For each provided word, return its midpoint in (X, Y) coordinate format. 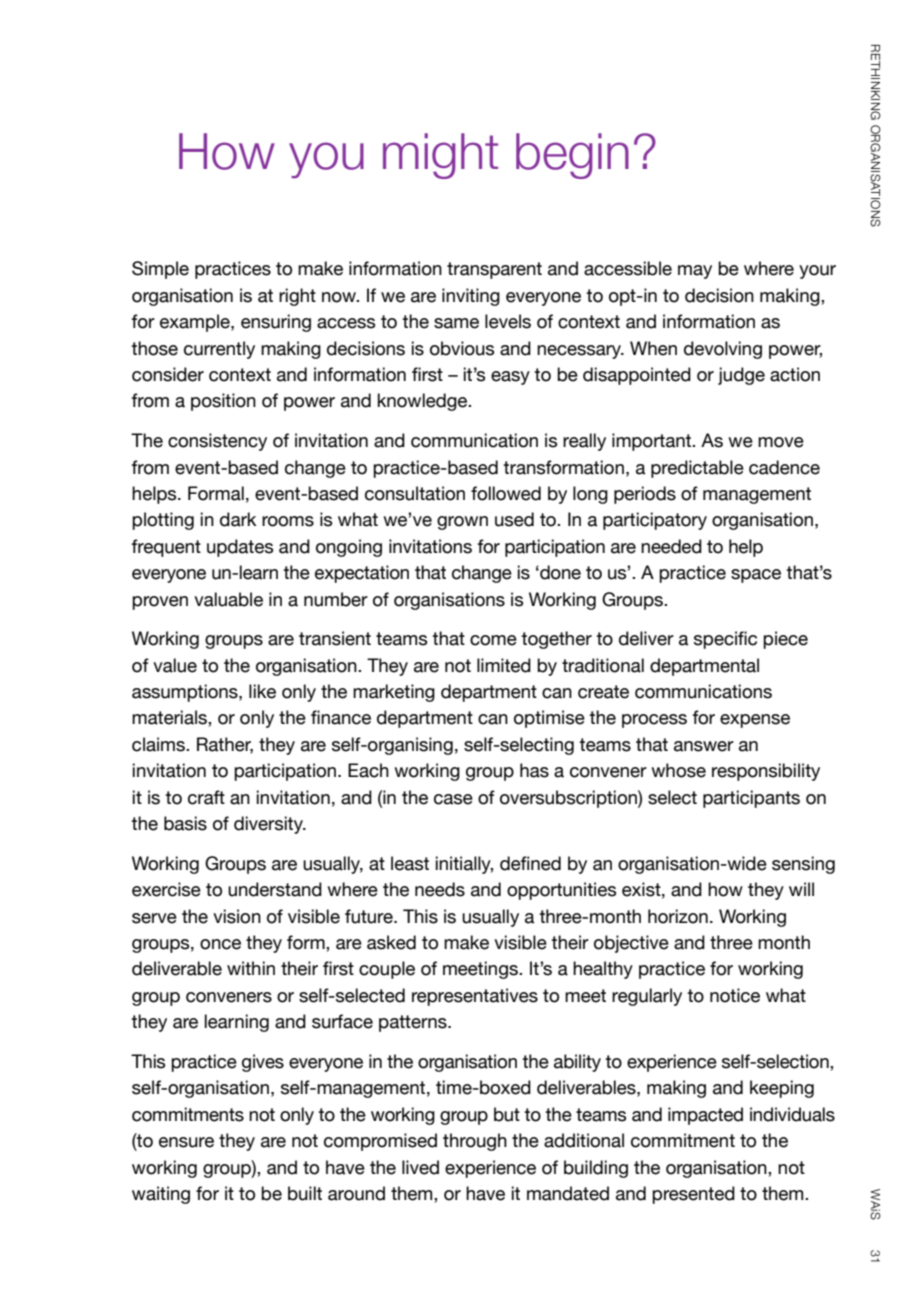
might (440, 156)
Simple (160, 270)
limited (504, 665)
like (262, 691)
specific (725, 640)
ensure (186, 1142)
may (695, 272)
